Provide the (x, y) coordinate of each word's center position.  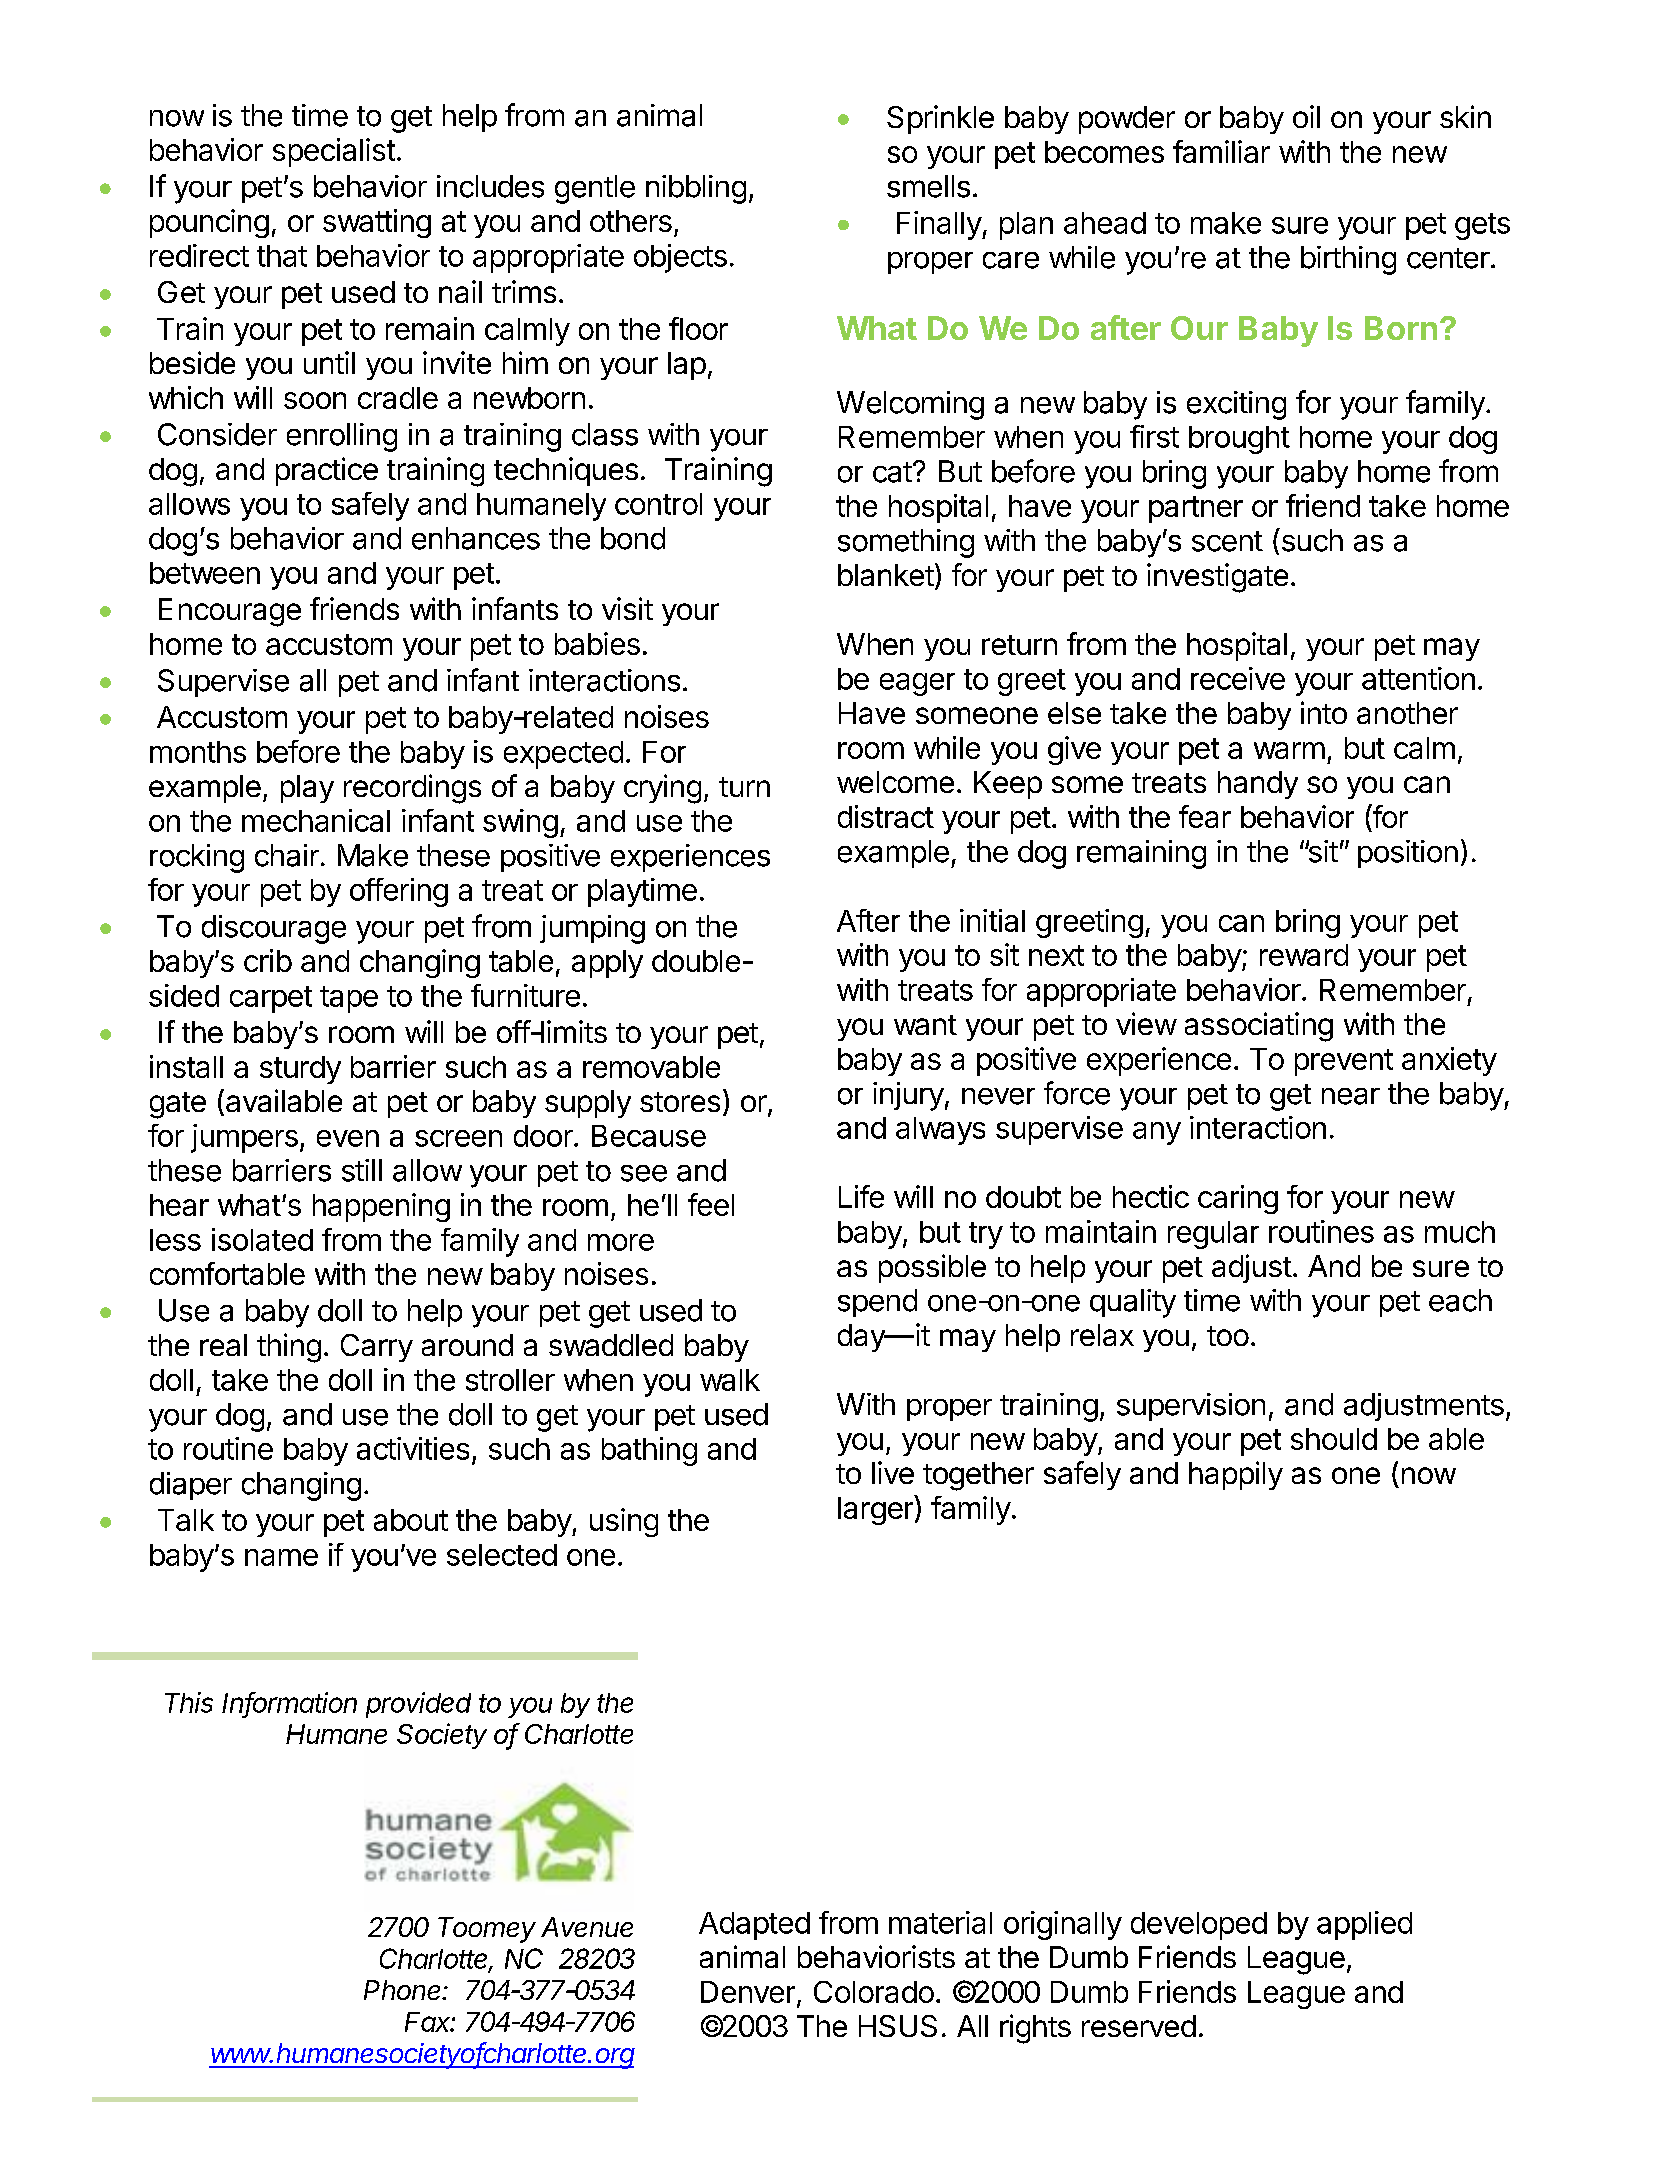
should (1334, 1439)
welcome (895, 782)
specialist (334, 152)
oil (1306, 116)
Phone (404, 1990)
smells (928, 186)
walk (730, 1380)
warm (1289, 750)
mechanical (316, 820)
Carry (377, 1348)
